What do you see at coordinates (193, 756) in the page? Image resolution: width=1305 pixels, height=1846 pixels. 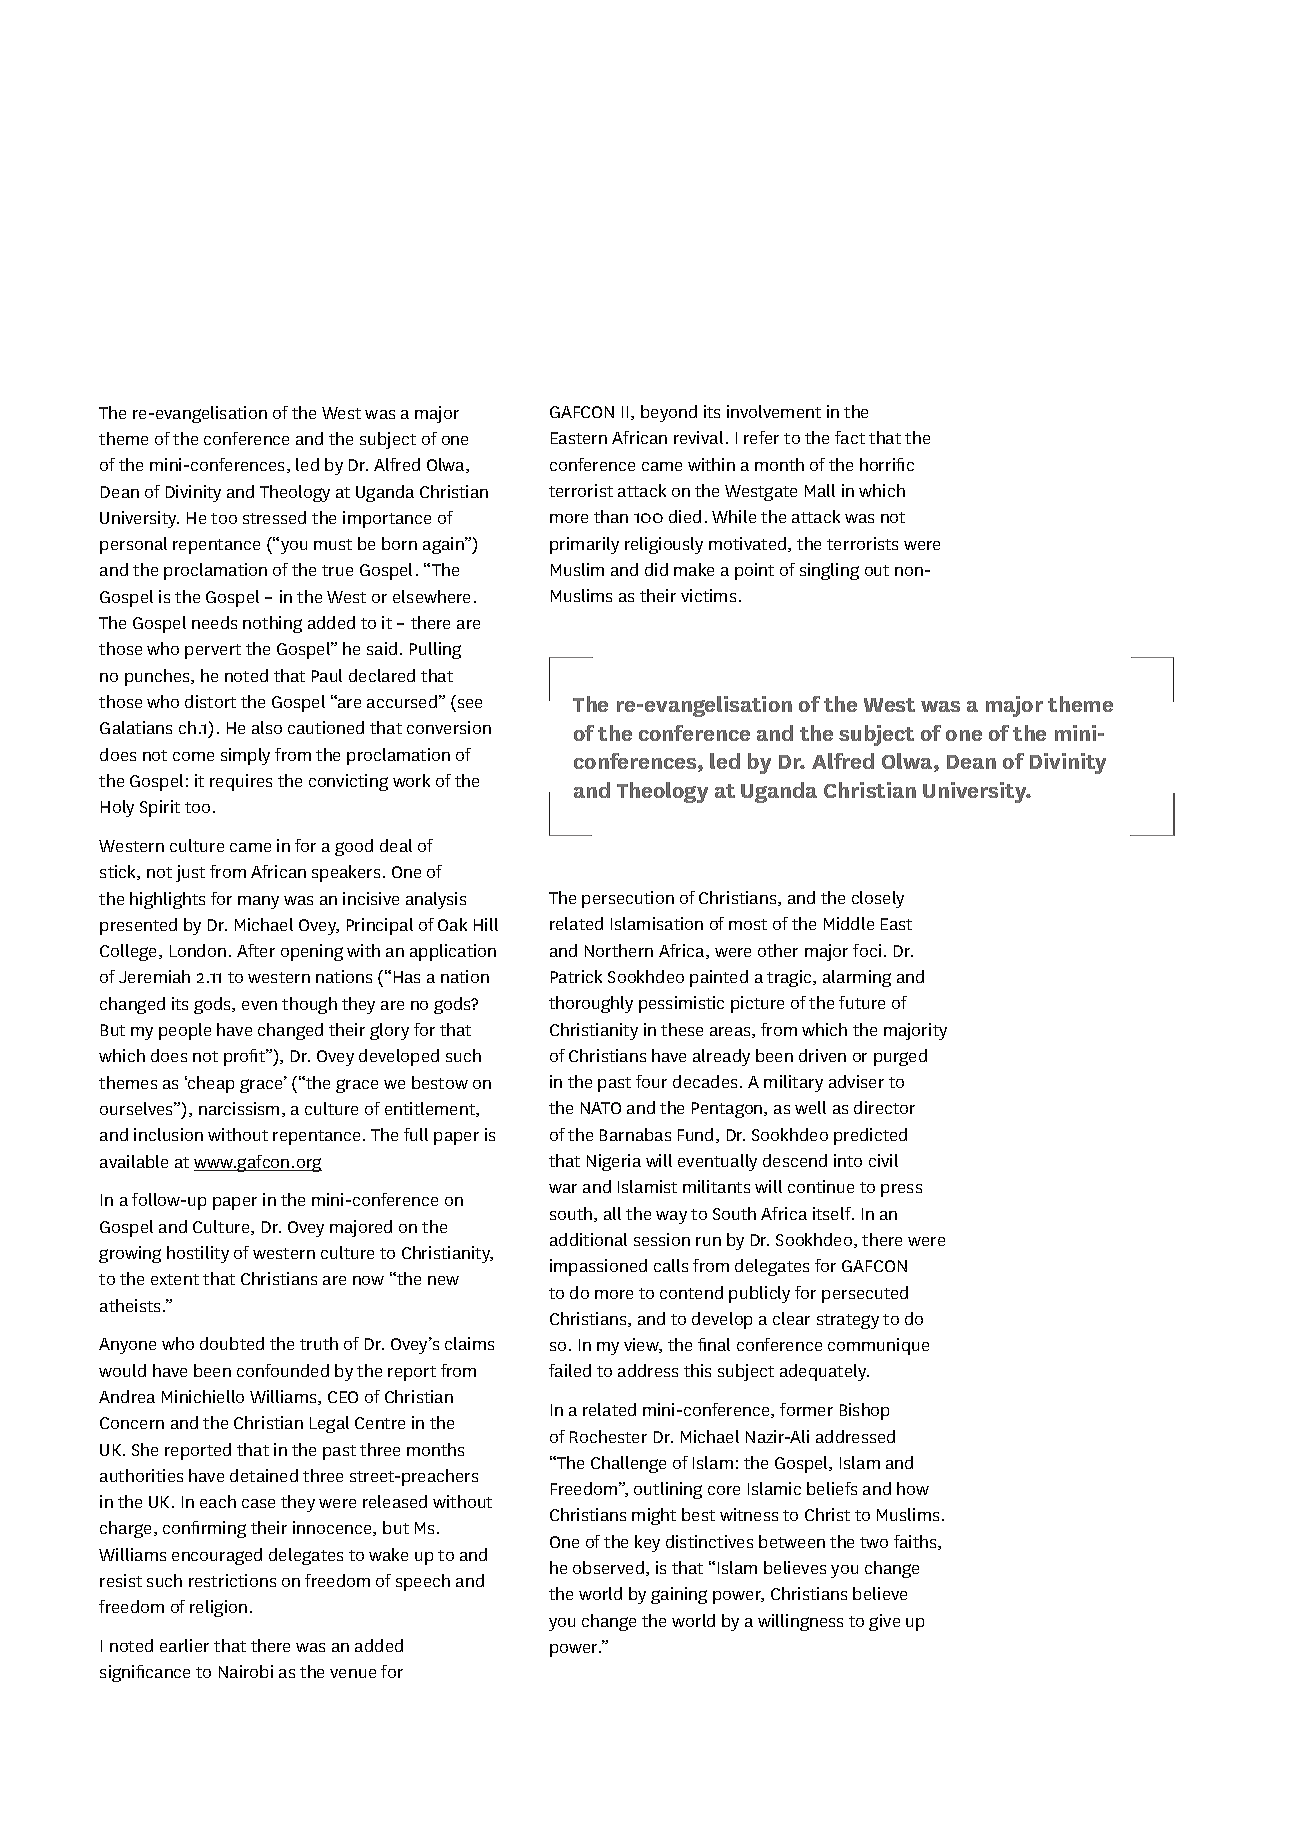 I see `come` at bounding box center [193, 756].
